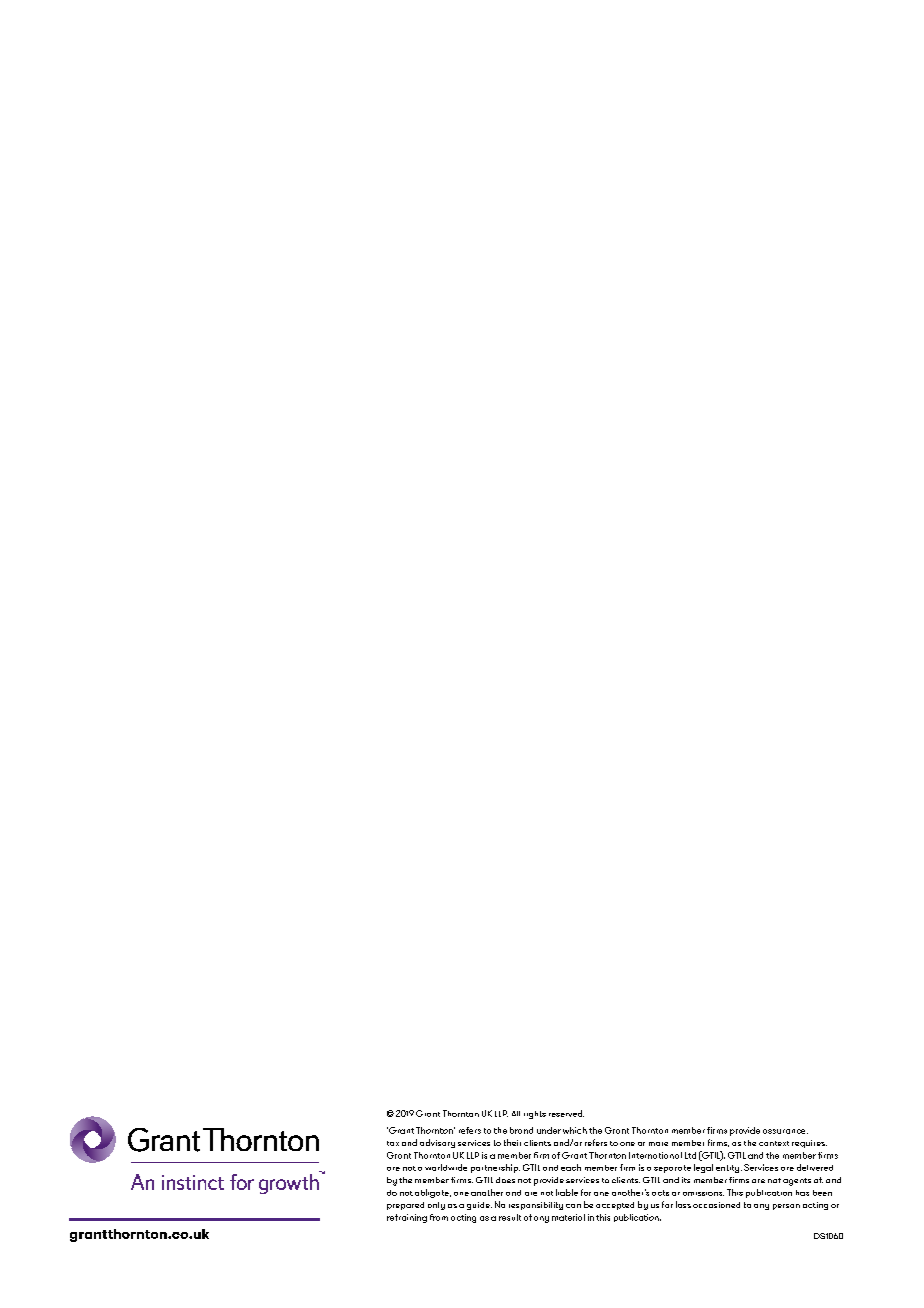 The width and height of the page is (924, 1308). What do you see at coordinates (568, 1217) in the page?
I see `material` at bounding box center [568, 1217].
